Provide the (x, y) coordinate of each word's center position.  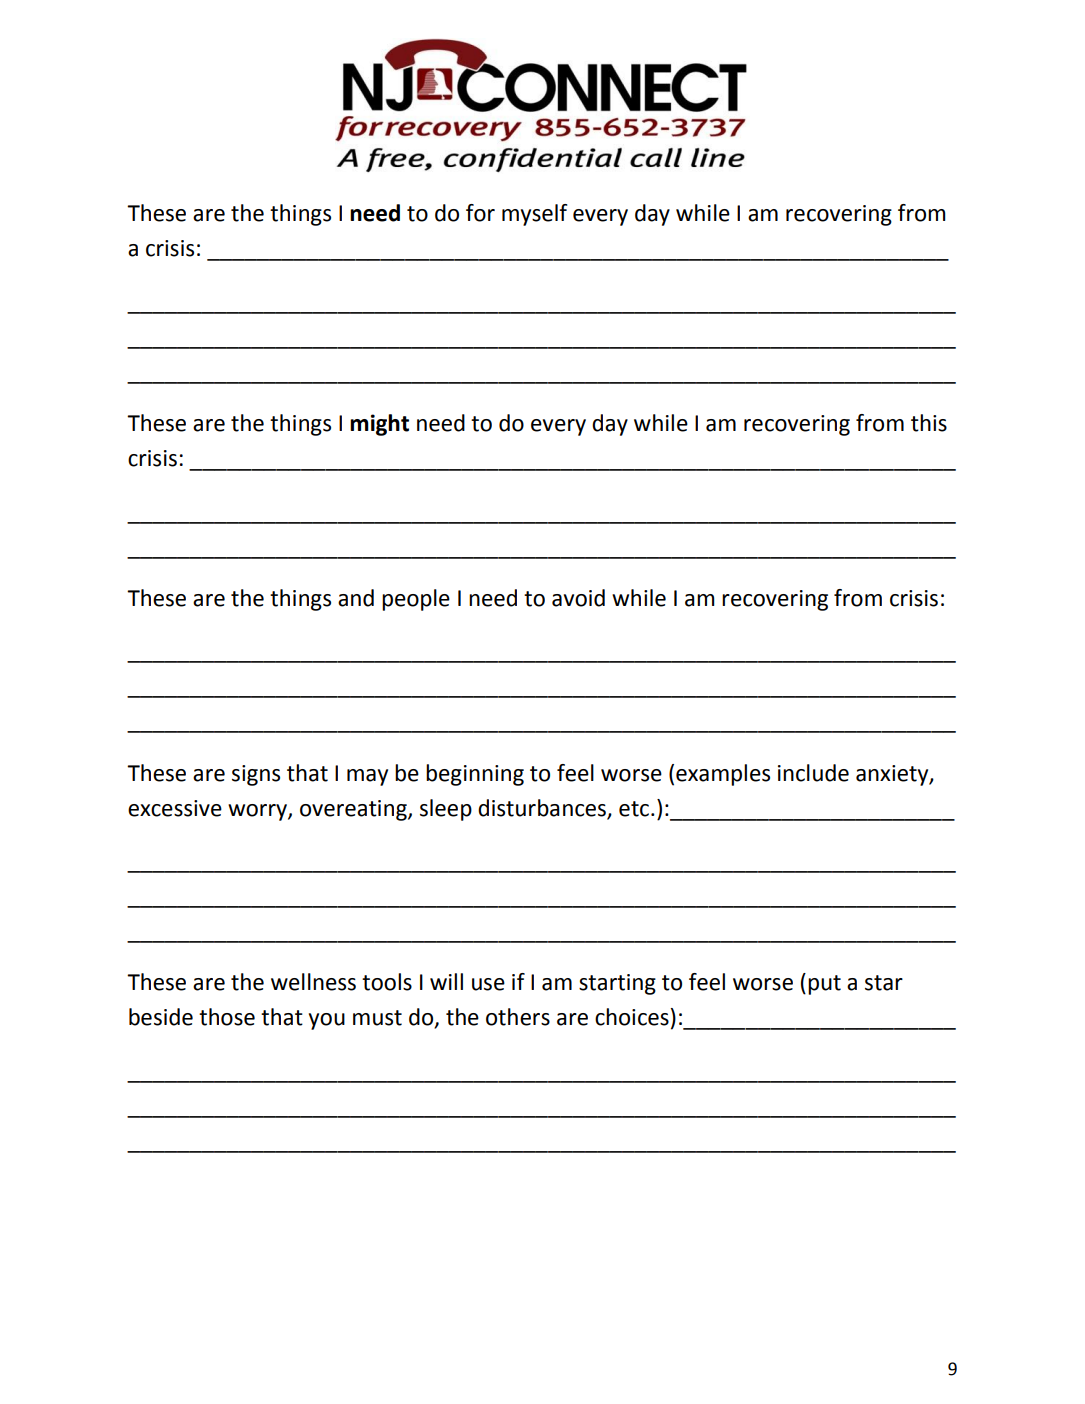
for (480, 213)
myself (534, 215)
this (929, 423)
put (824, 985)
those (227, 1017)
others (518, 1017)
